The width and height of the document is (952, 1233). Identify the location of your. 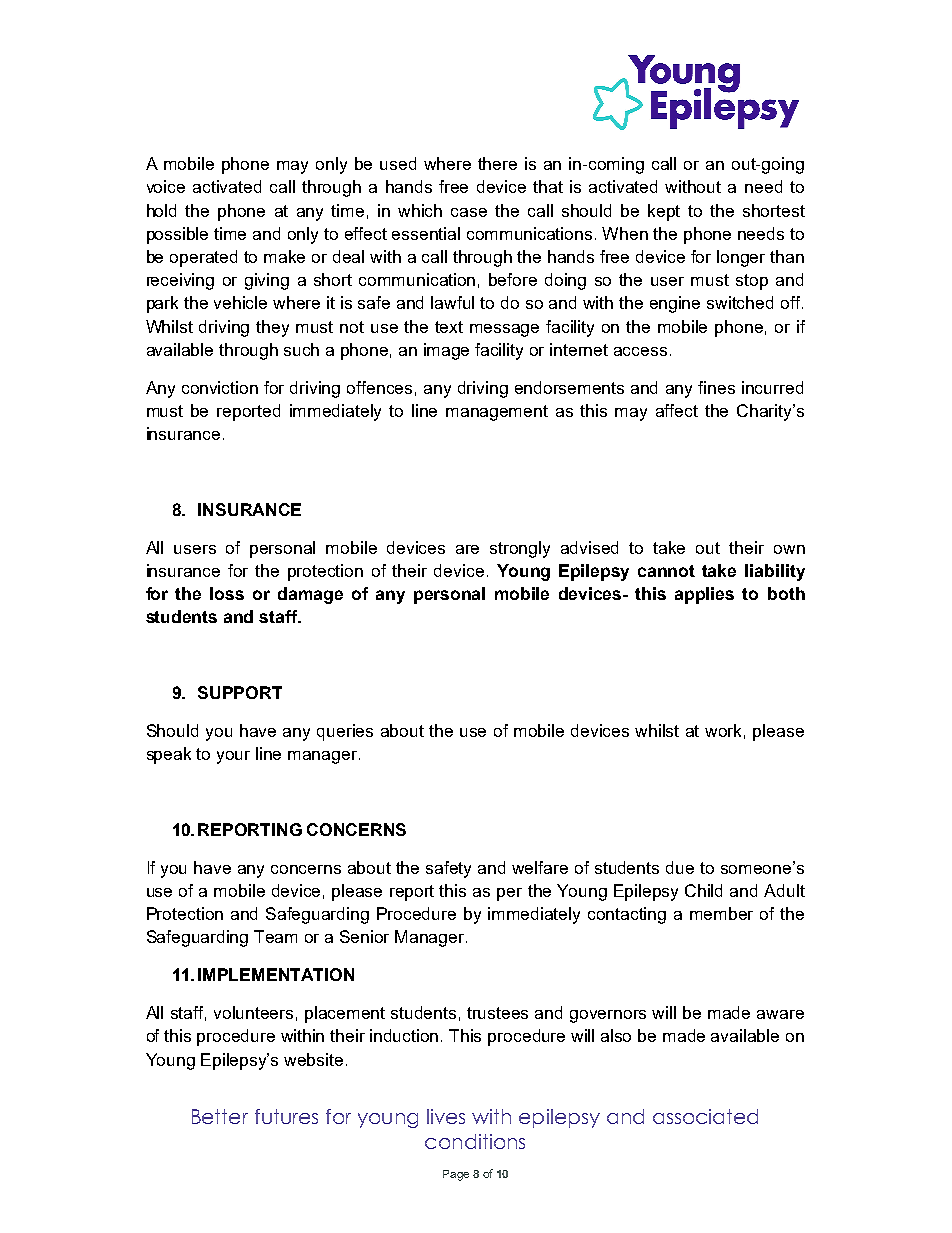
(233, 757).
